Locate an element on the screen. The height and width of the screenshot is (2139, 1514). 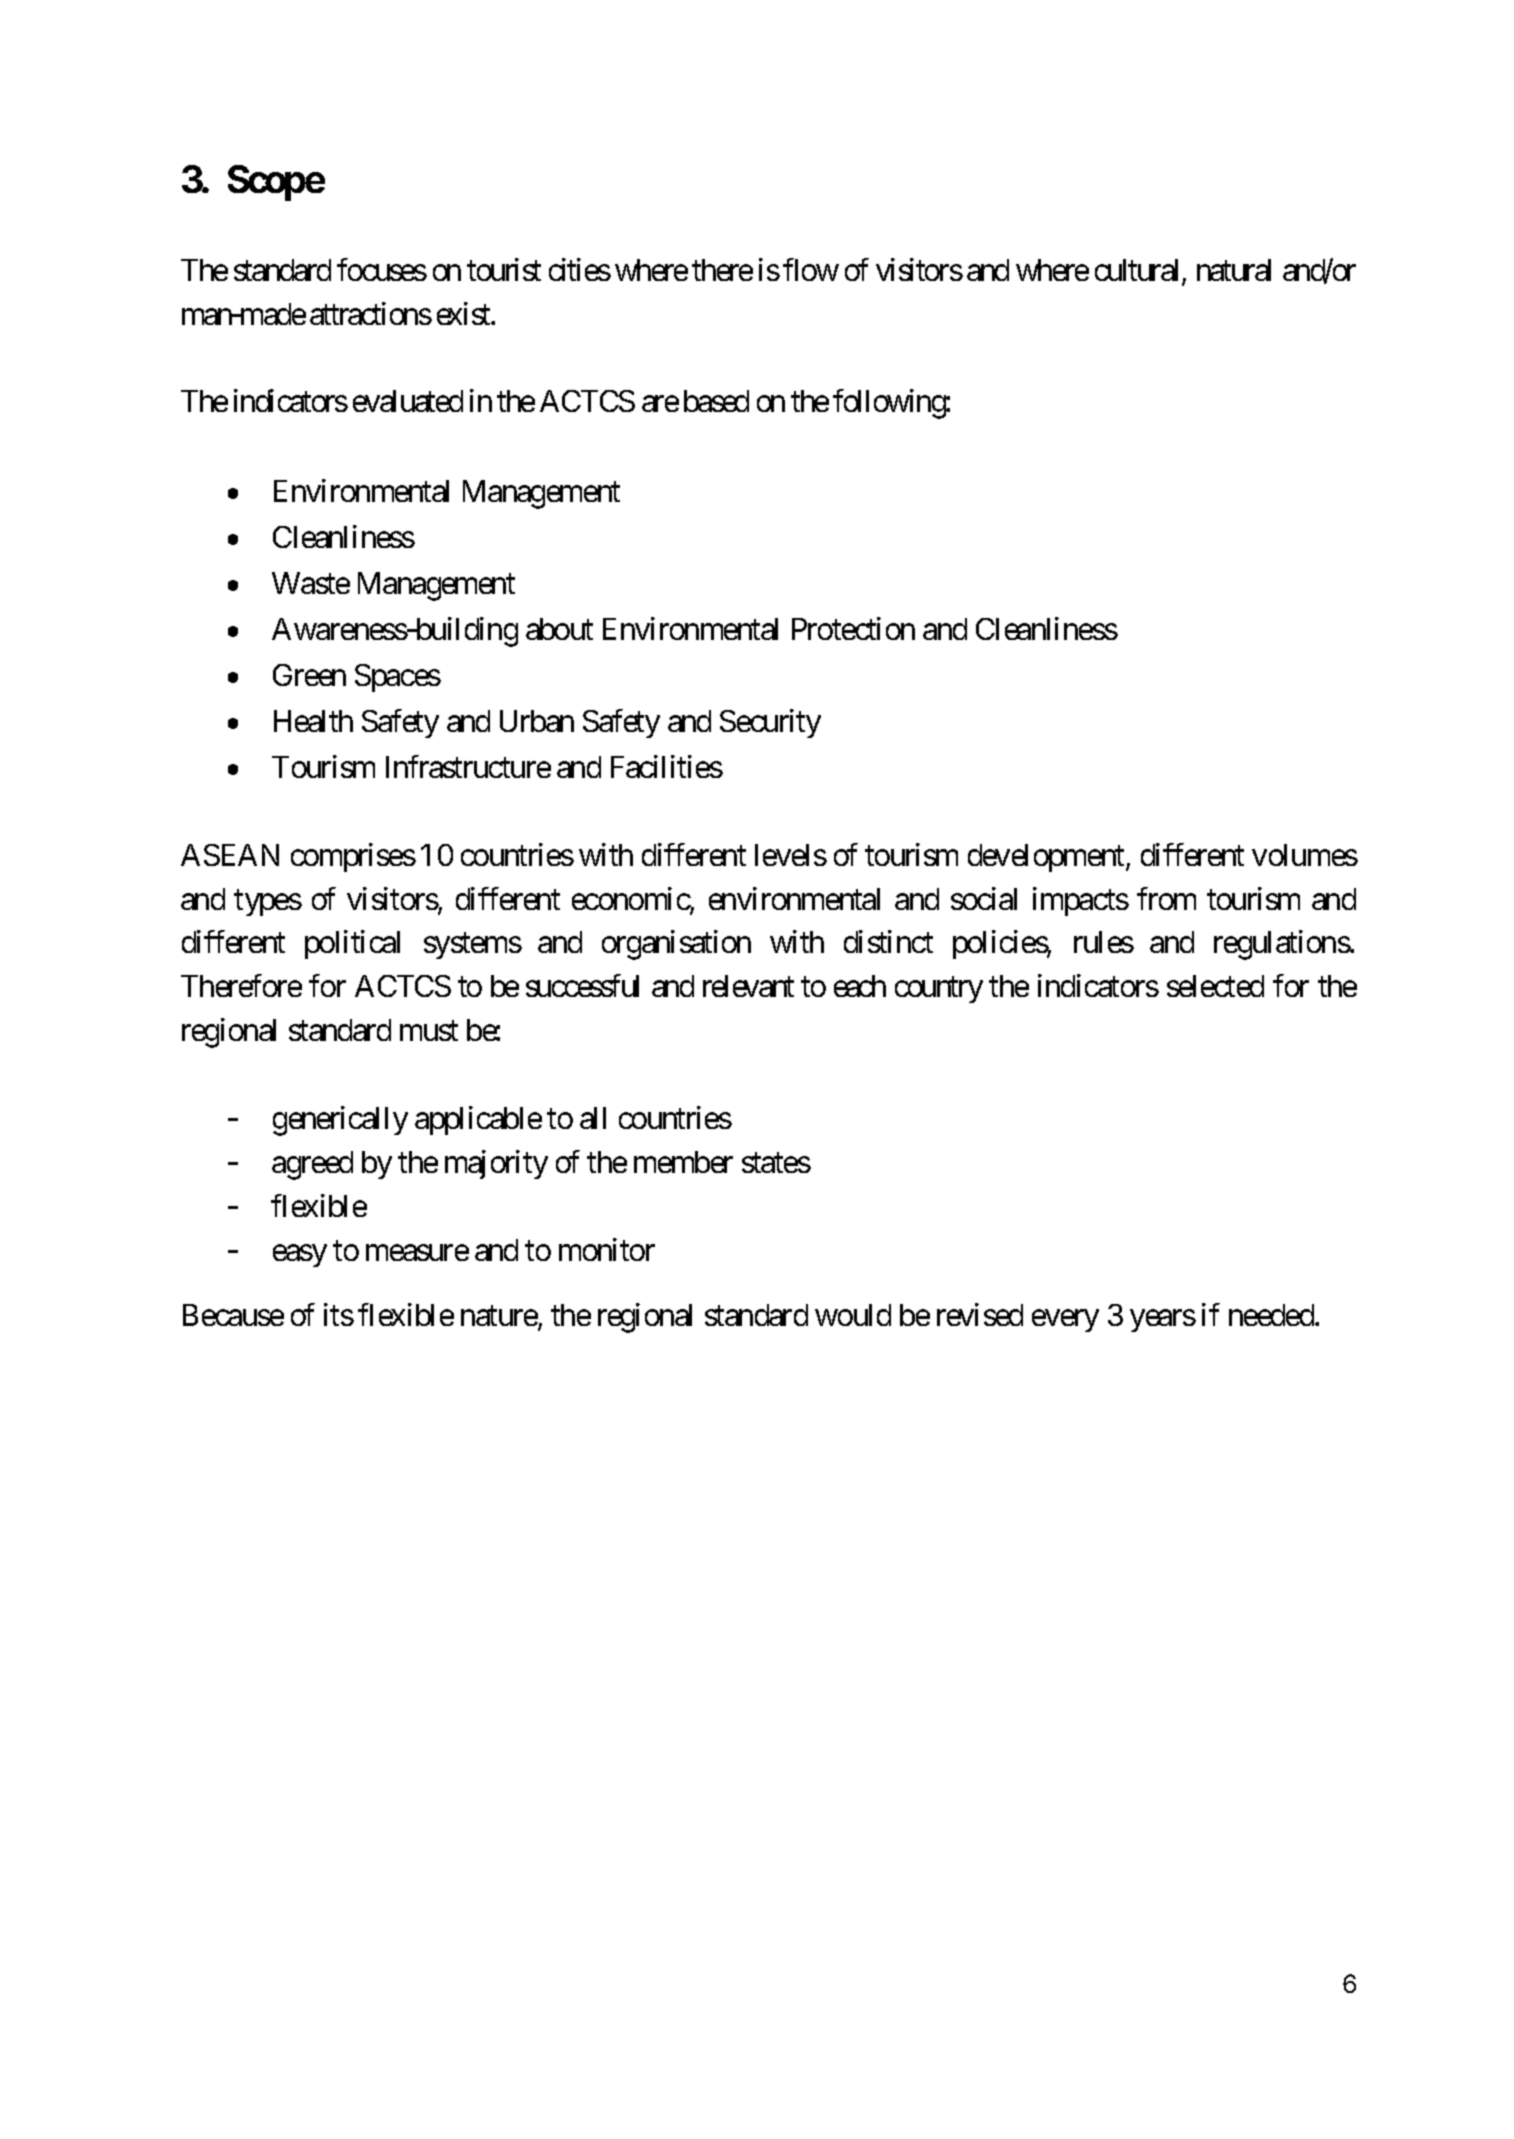
evaluated is located at coordinates (408, 401).
